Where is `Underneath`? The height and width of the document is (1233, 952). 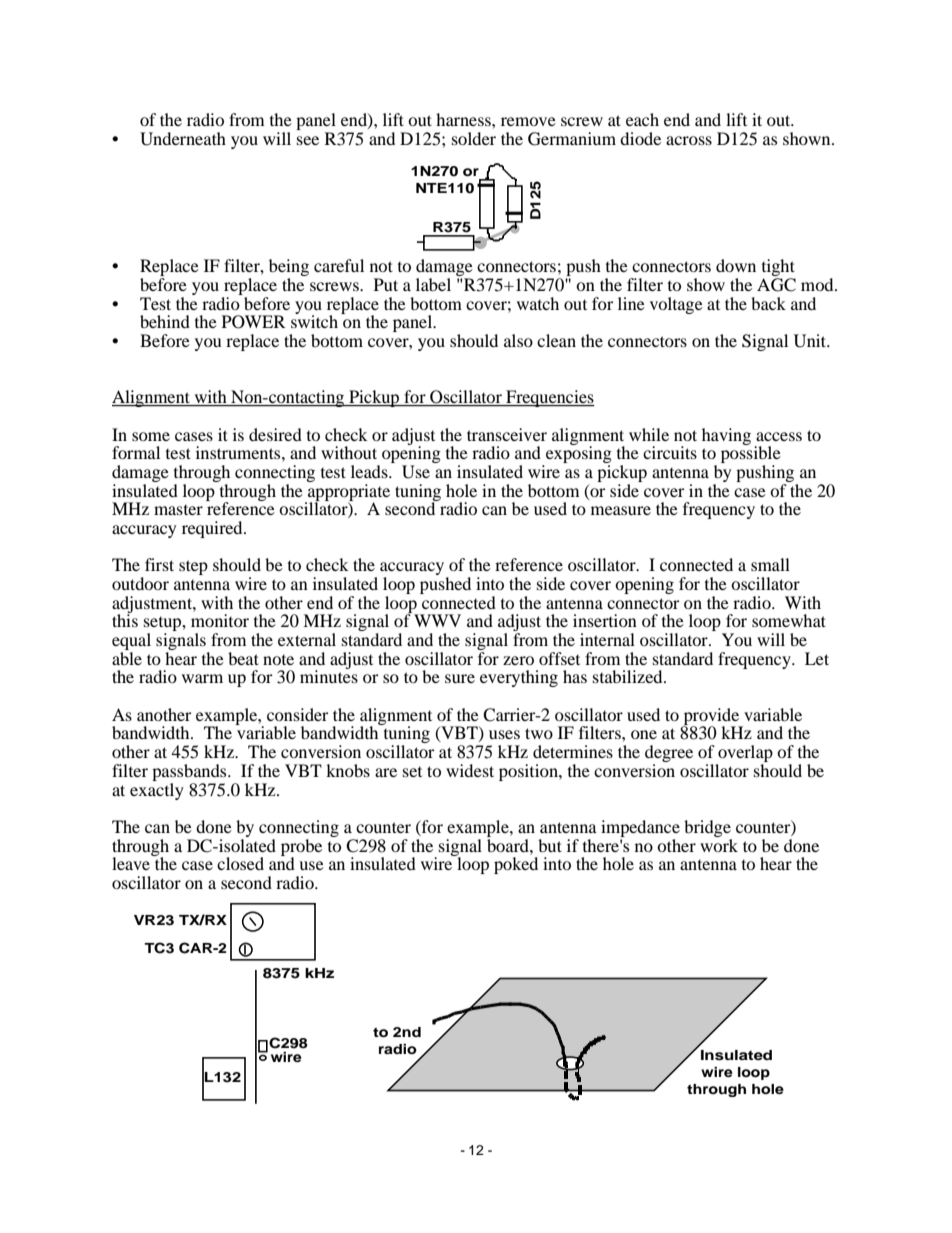
Underneath is located at coordinates (183, 139).
